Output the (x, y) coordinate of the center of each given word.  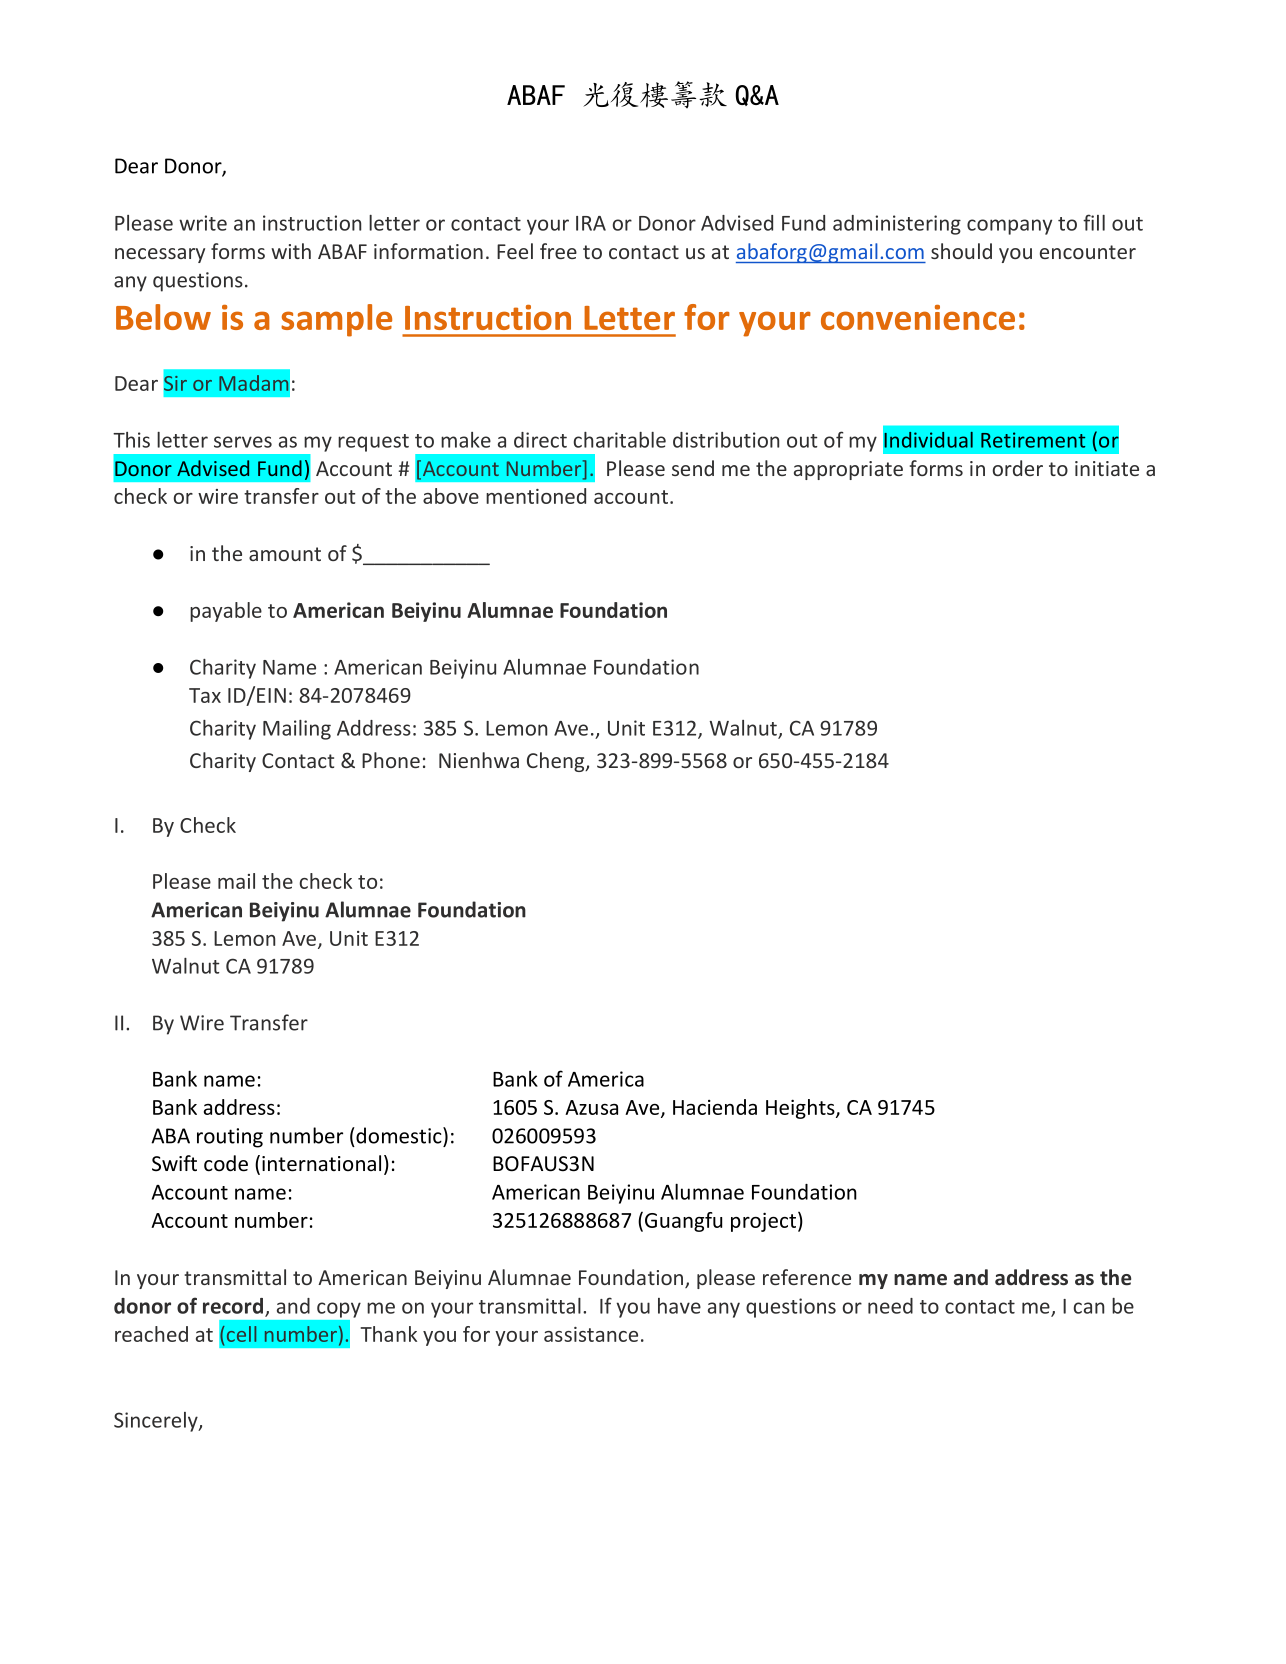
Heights (801, 1109)
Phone (391, 760)
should (961, 251)
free (558, 251)
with (291, 251)
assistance (591, 1334)
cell (241, 1334)
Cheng (557, 762)
